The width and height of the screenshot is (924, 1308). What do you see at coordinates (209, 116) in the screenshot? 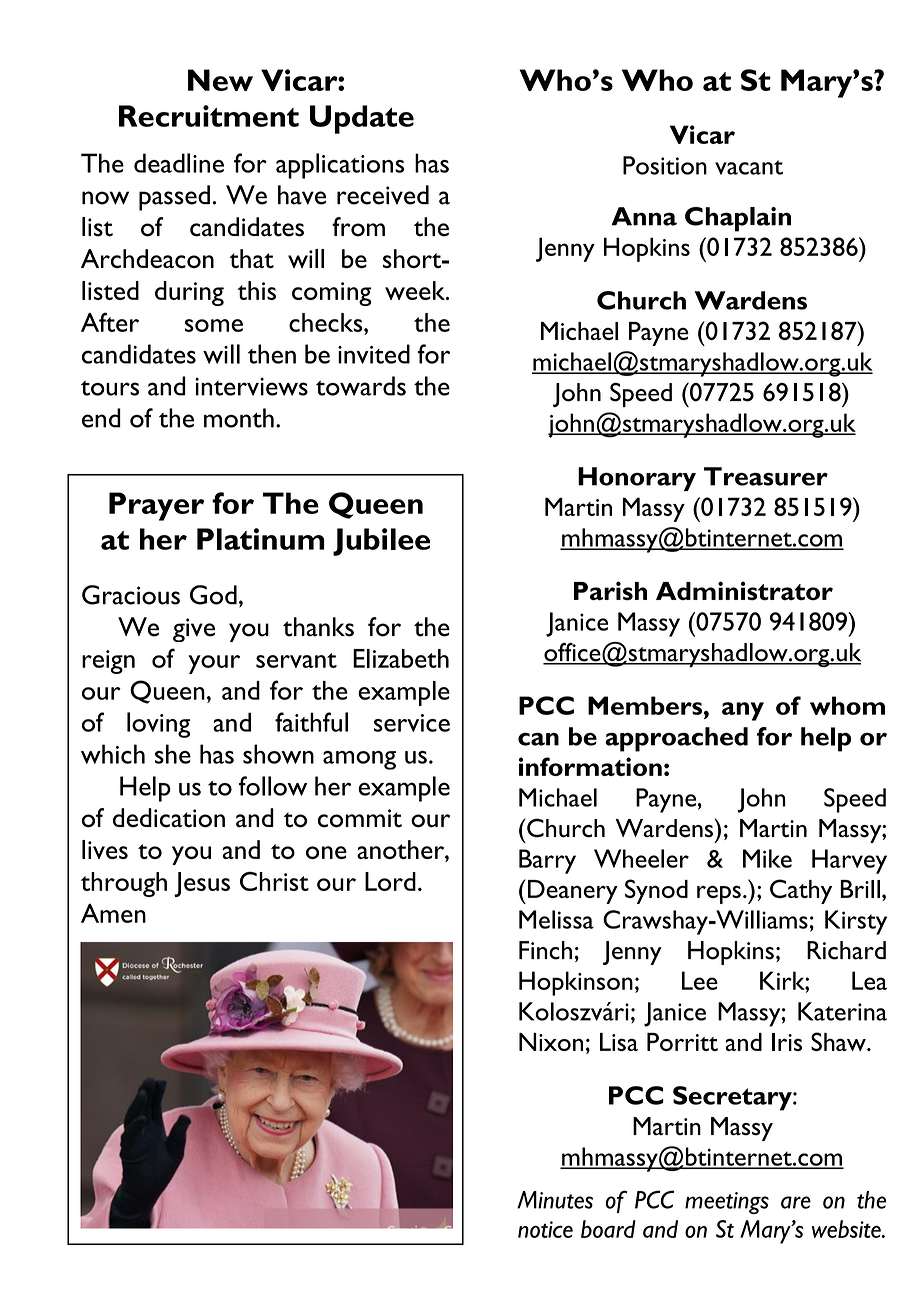
I see `Recruitment` at bounding box center [209, 116].
